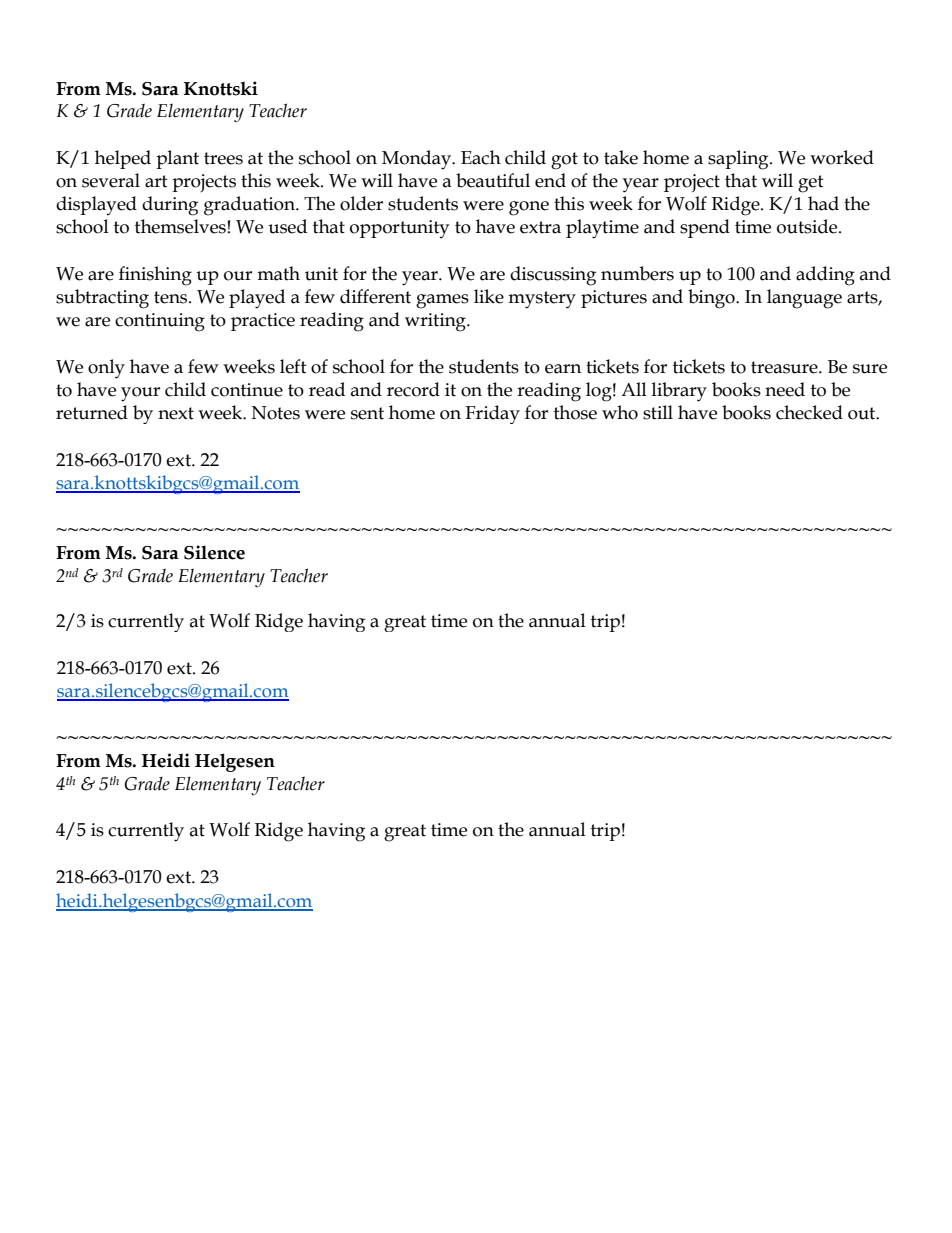  What do you see at coordinates (176, 413) in the image?
I see `next` at bounding box center [176, 413].
